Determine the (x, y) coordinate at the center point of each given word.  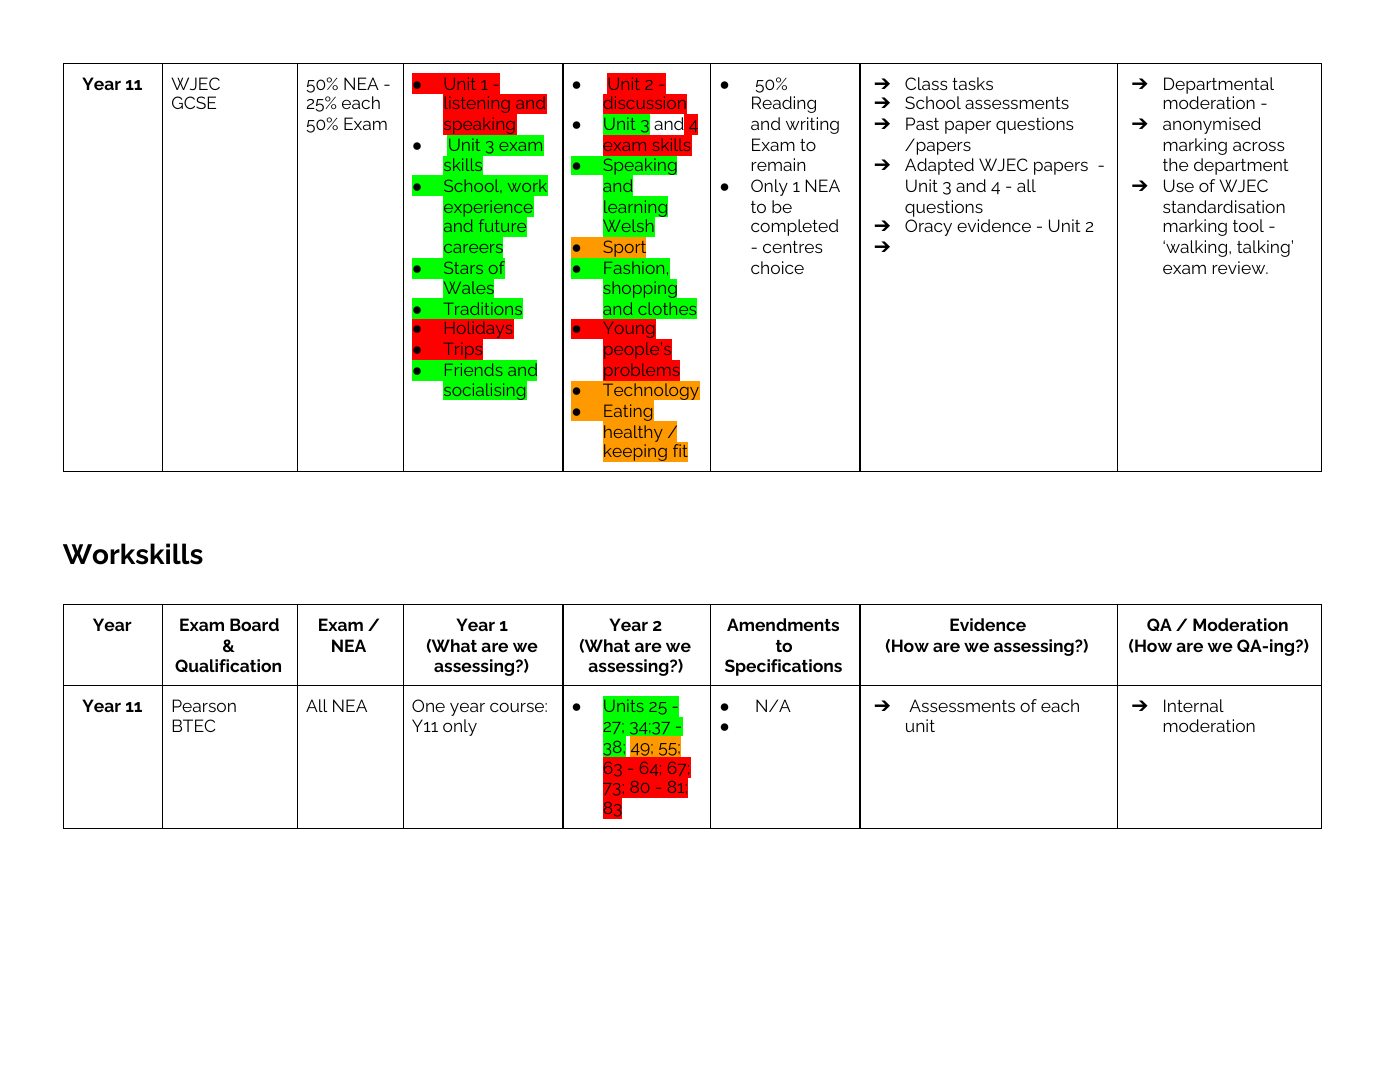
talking (1263, 248)
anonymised (1212, 125)
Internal (1194, 705)
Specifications (783, 667)
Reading (784, 104)
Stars (463, 268)
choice (777, 267)
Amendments (783, 624)
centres (793, 247)
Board (254, 624)
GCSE (194, 102)
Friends (473, 369)
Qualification (228, 665)
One (428, 705)
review (1240, 267)
